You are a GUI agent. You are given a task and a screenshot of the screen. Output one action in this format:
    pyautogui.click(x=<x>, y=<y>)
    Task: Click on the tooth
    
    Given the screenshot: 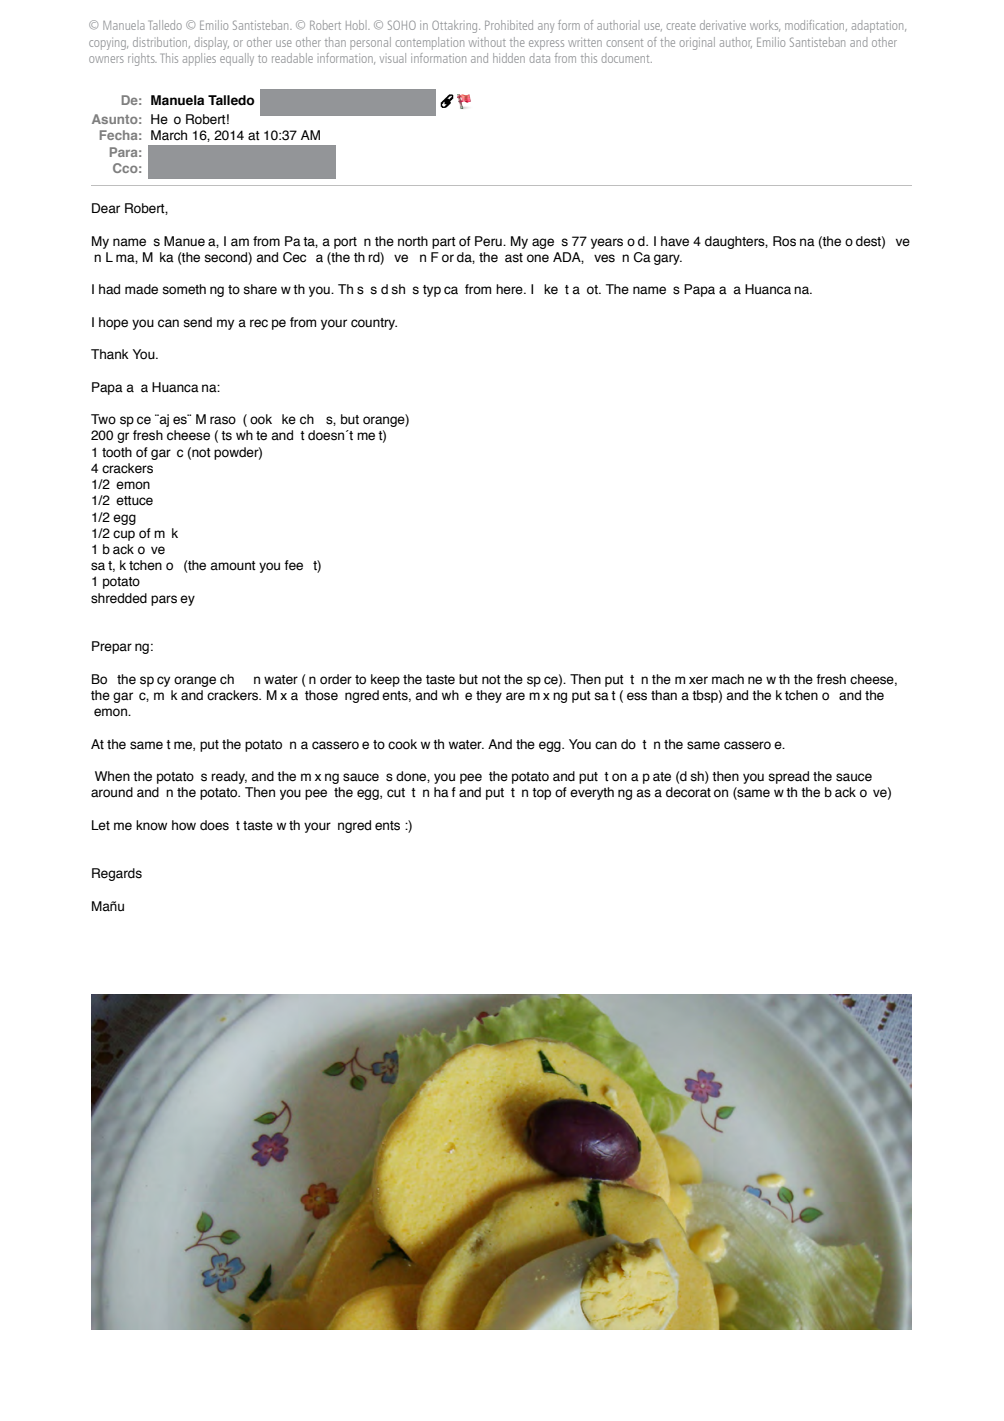 What is the action you would take?
    pyautogui.click(x=117, y=452)
